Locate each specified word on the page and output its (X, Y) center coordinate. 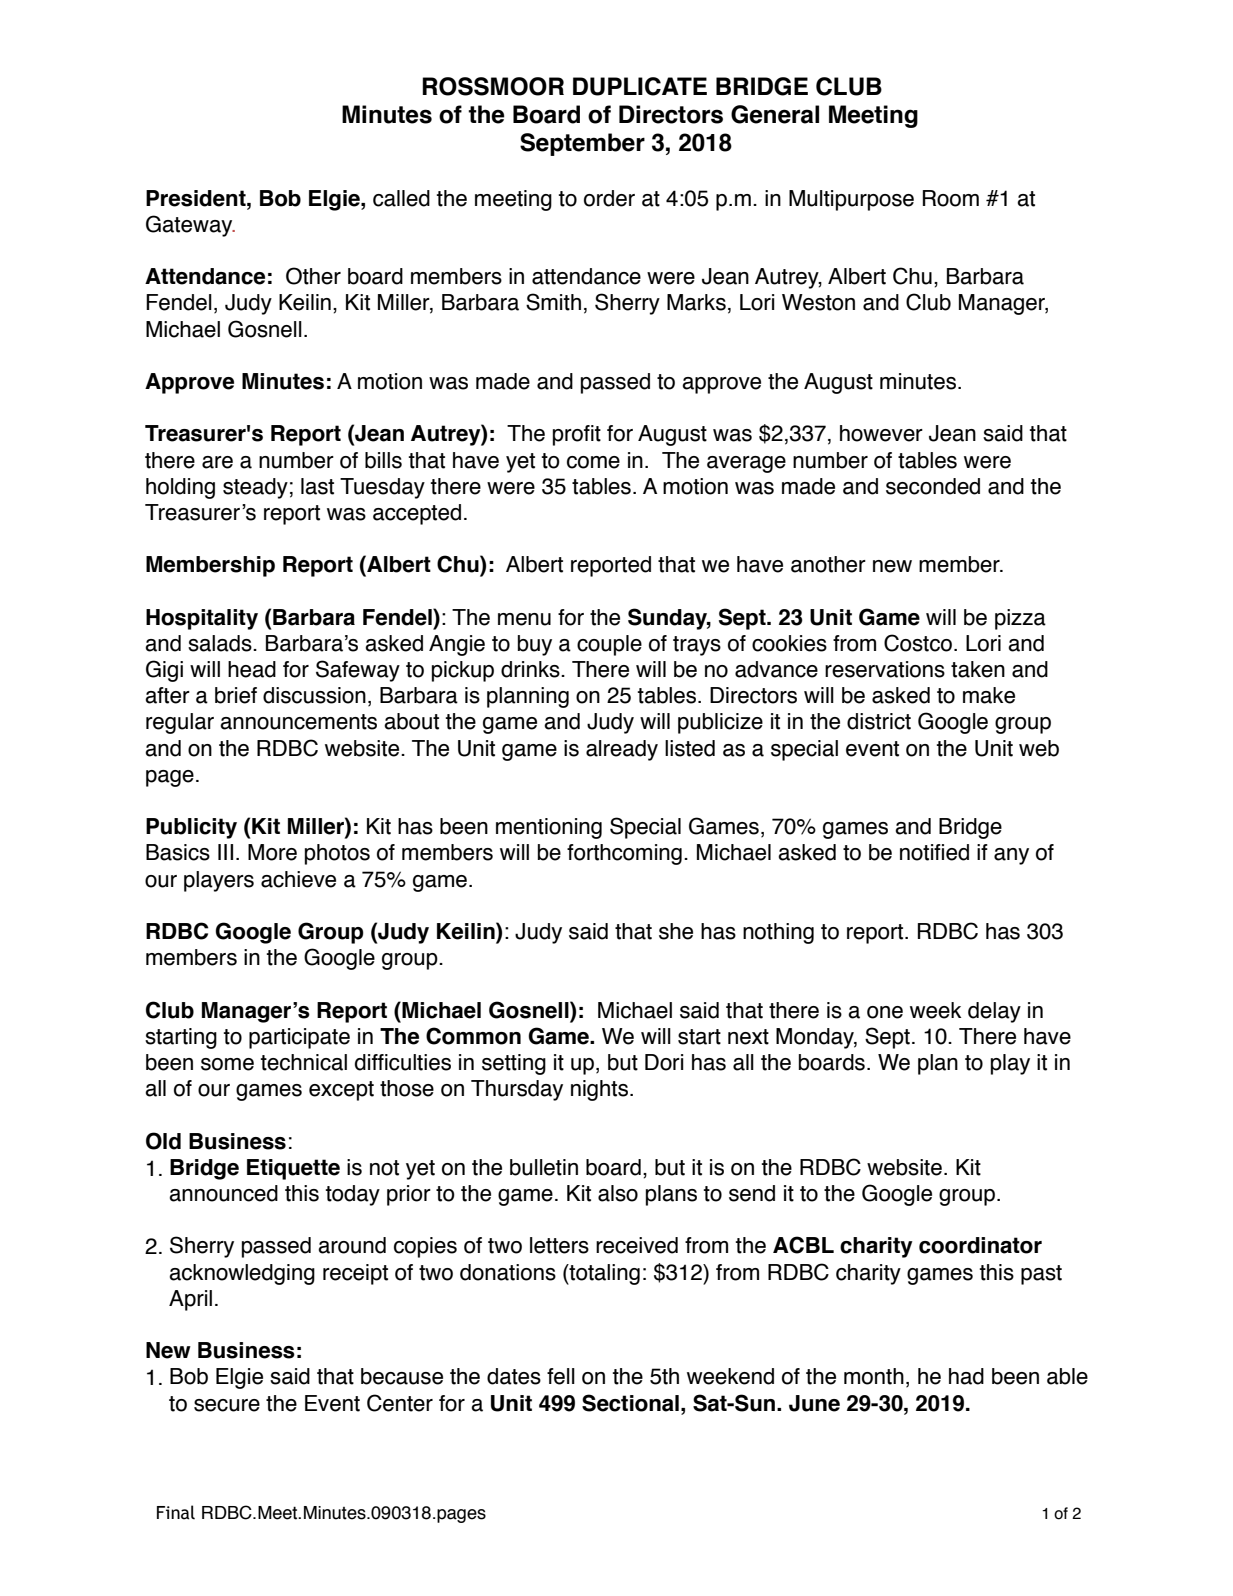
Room (951, 198)
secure (227, 1405)
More (272, 852)
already (622, 750)
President (197, 198)
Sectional (630, 1403)
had (966, 1376)
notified (934, 852)
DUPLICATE (640, 86)
